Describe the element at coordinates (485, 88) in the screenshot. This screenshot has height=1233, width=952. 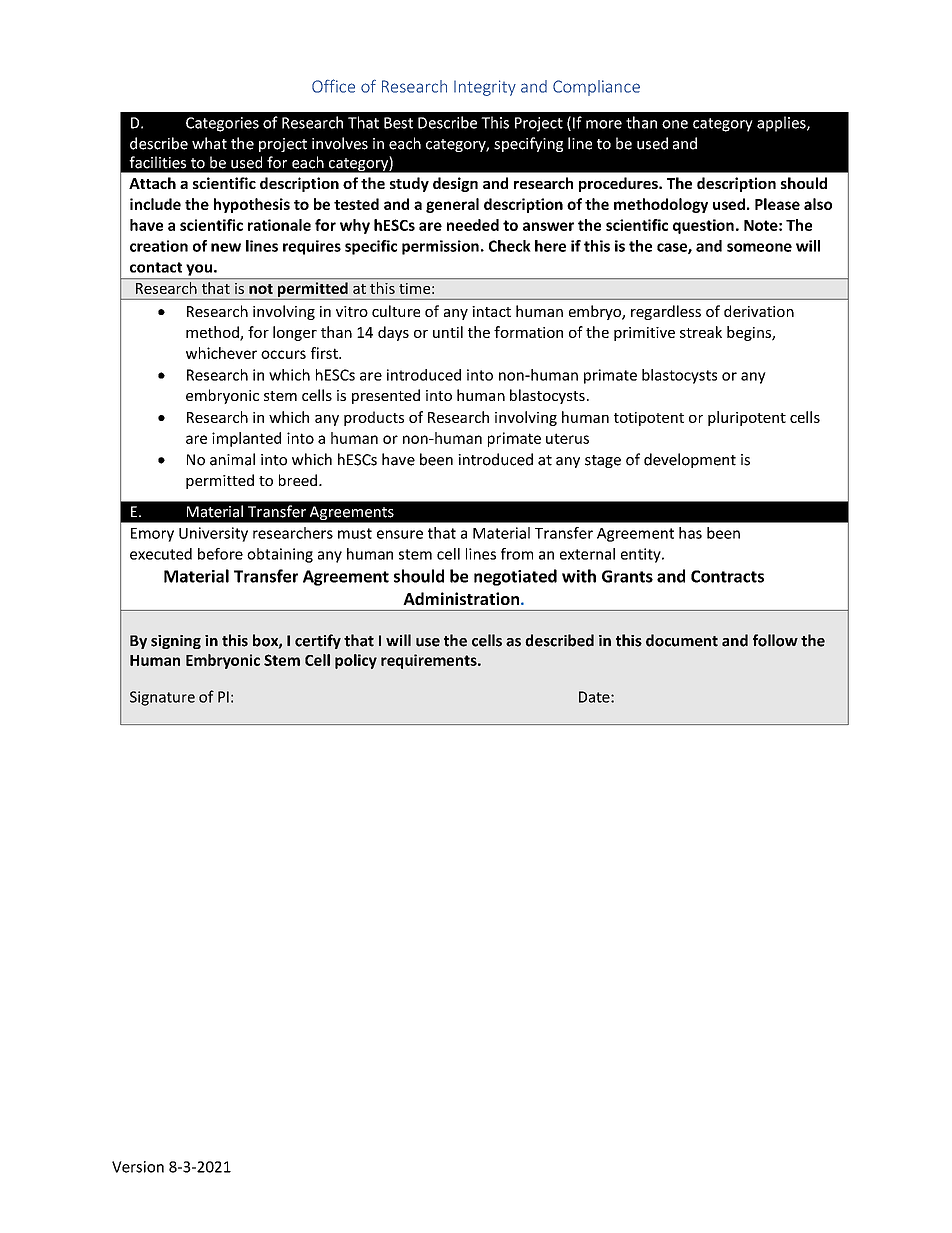
I see `Integrity` at that location.
